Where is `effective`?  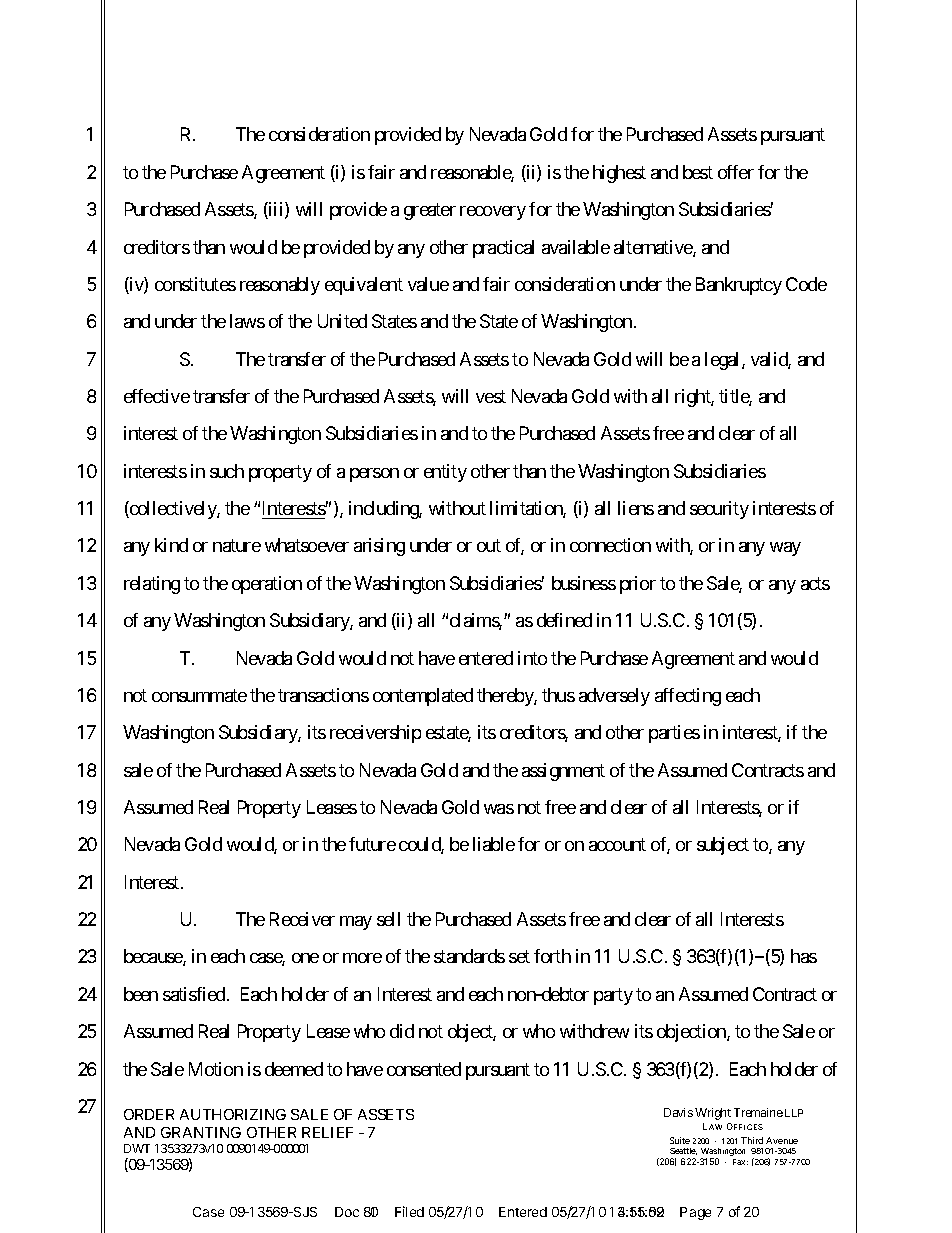
effective is located at coordinates (157, 396).
